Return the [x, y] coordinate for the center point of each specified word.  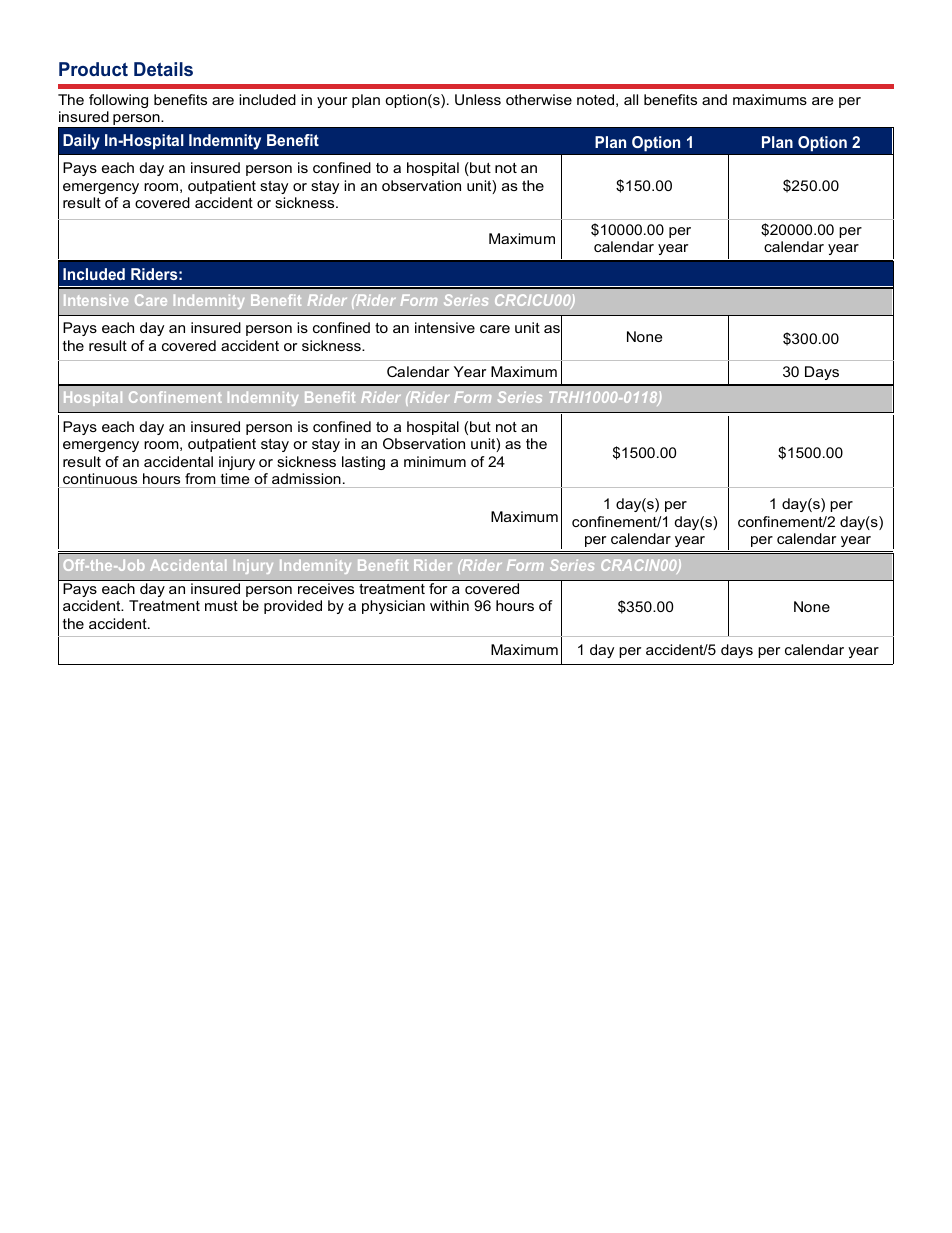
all [631, 99]
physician [393, 607]
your [332, 102]
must [221, 606]
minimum [435, 461]
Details [163, 69]
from [200, 478]
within [449, 605]
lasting [363, 463]
